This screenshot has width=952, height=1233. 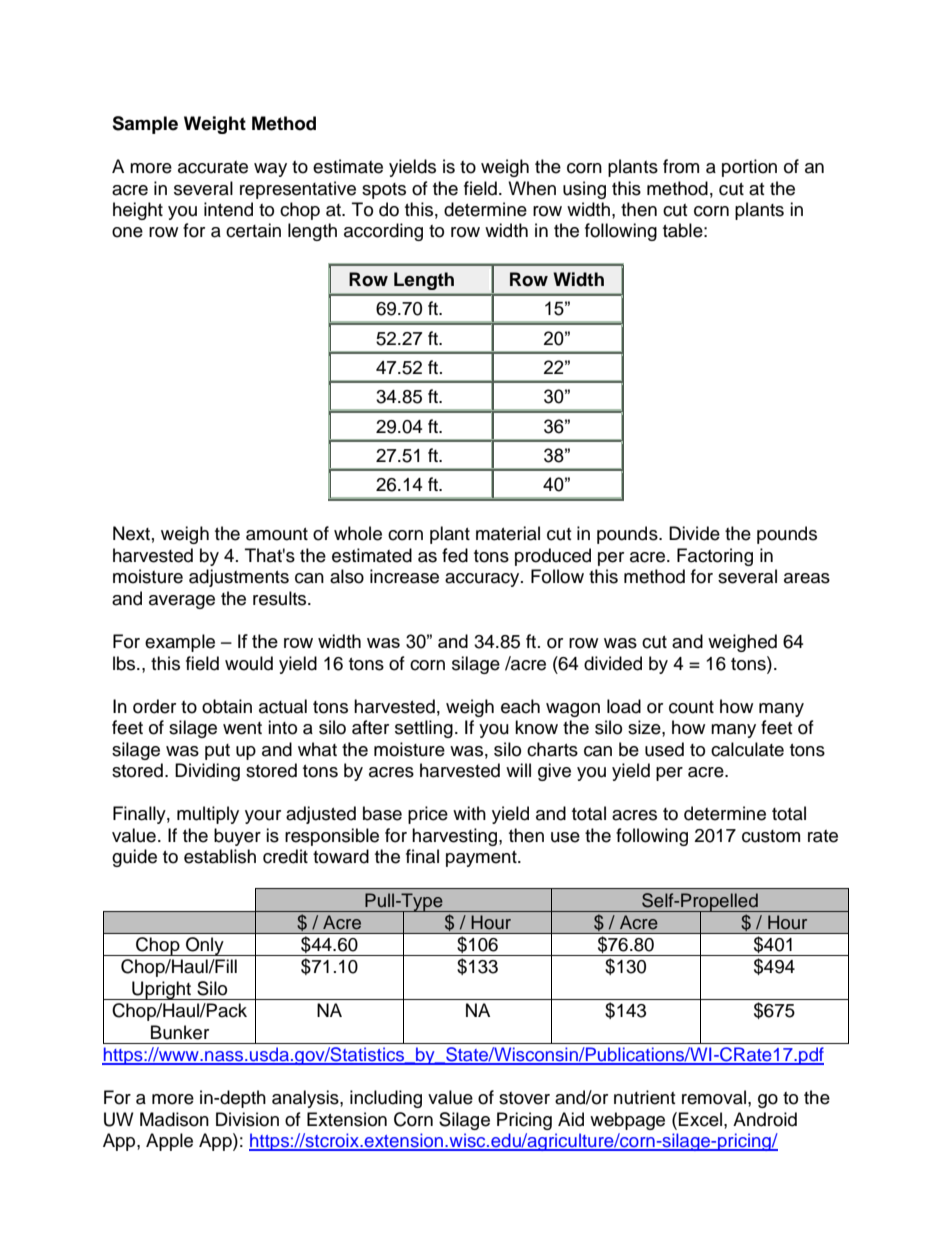 What do you see at coordinates (469, 813) in the screenshot?
I see `with` at bounding box center [469, 813].
